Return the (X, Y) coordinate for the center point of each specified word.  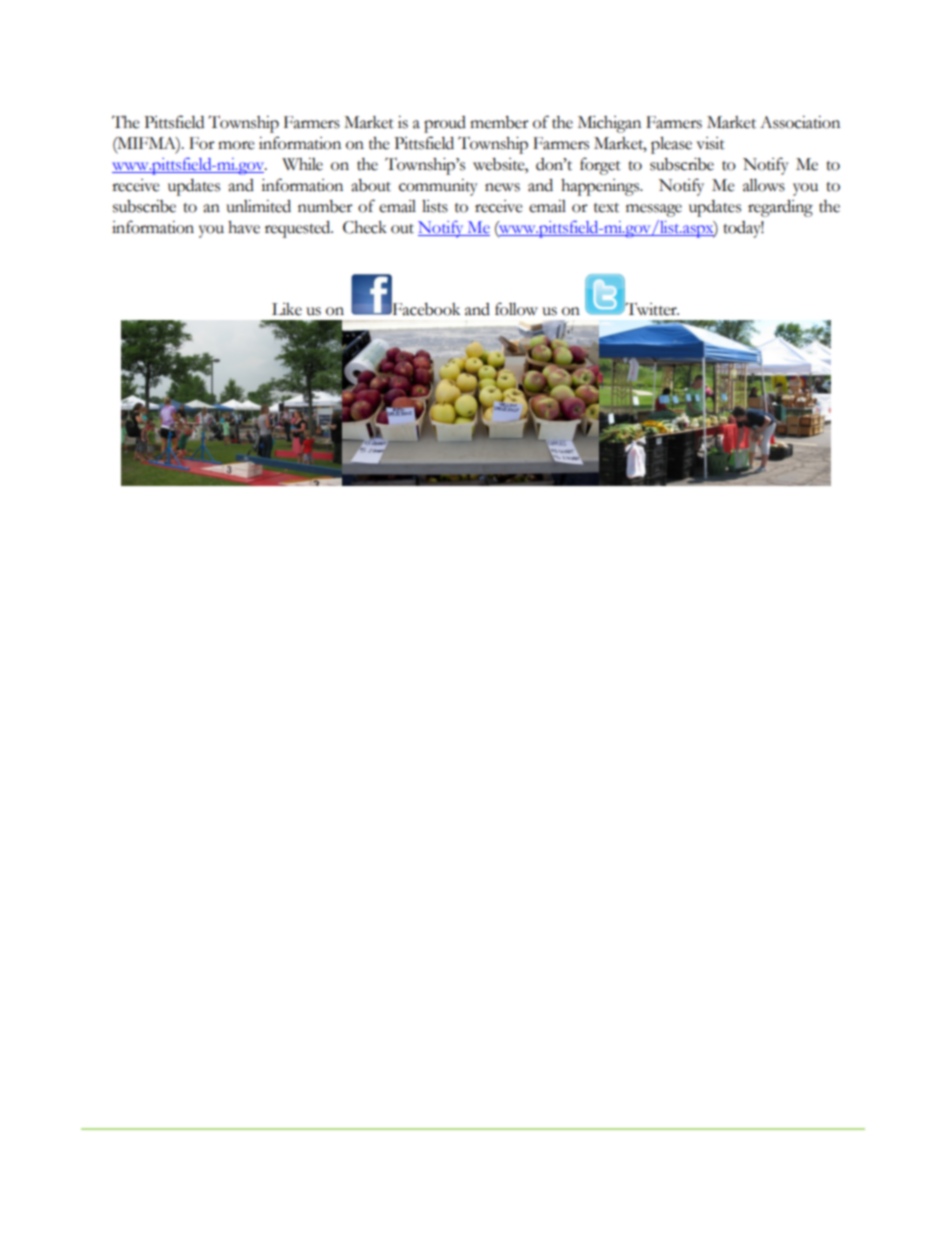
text (606, 208)
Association (800, 122)
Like (287, 309)
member (499, 122)
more (236, 145)
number (325, 206)
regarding (780, 208)
